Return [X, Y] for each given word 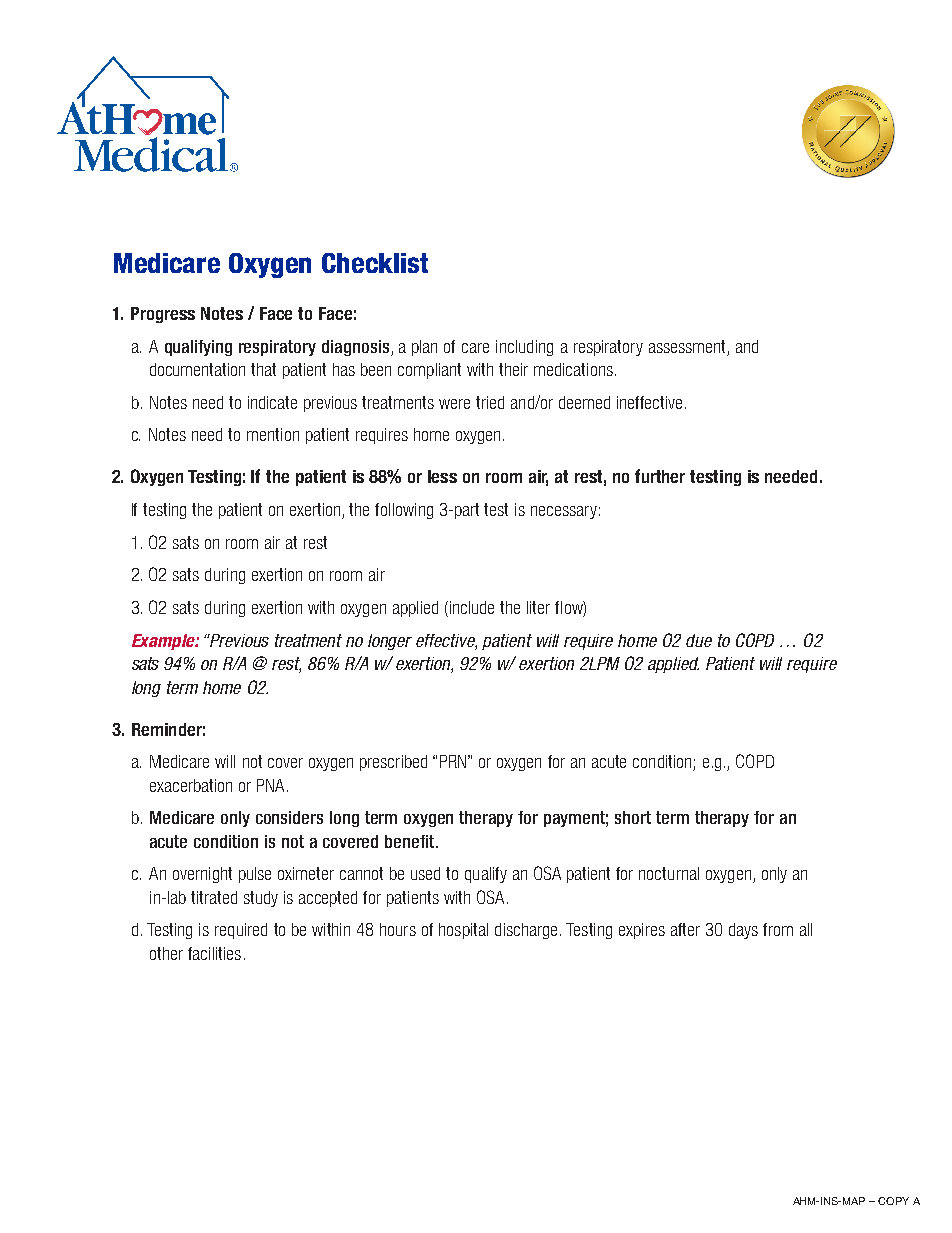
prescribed [393, 763]
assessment [687, 346]
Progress [163, 315]
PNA [270, 785]
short [633, 817]
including [524, 348]
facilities [214, 953]
